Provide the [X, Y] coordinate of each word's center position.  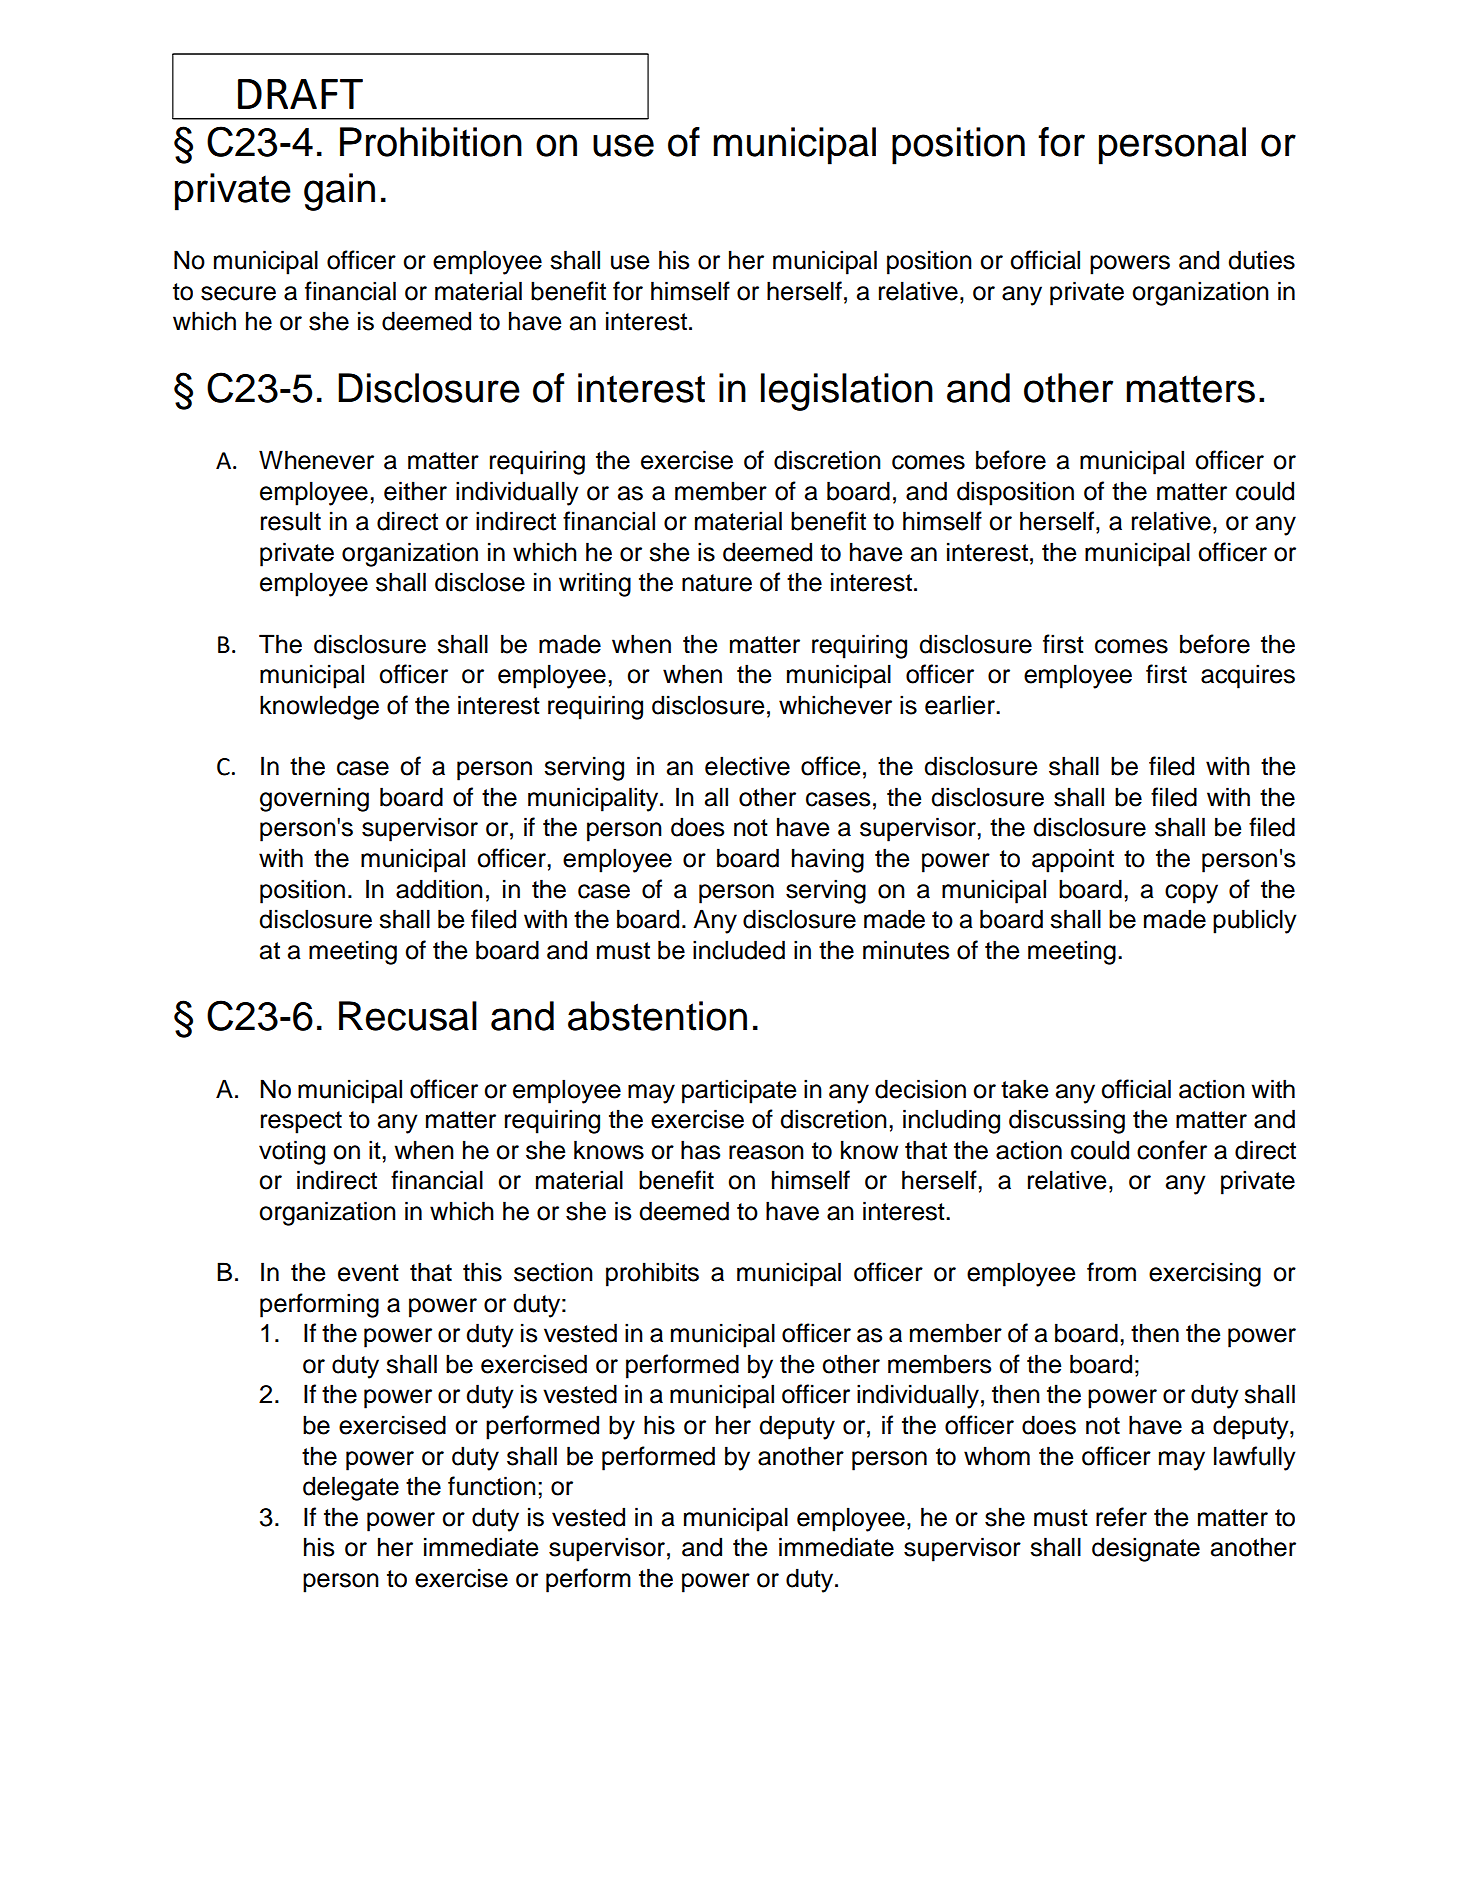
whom [997, 1456]
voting [292, 1152]
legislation [847, 392]
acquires [1248, 676]
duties [1261, 260]
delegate [351, 1488]
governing [314, 799]
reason [766, 1152]
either [415, 491]
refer [1121, 1517]
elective [747, 766]
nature [717, 583]
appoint [1073, 860]
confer [1172, 1150]
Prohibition [431, 142]
